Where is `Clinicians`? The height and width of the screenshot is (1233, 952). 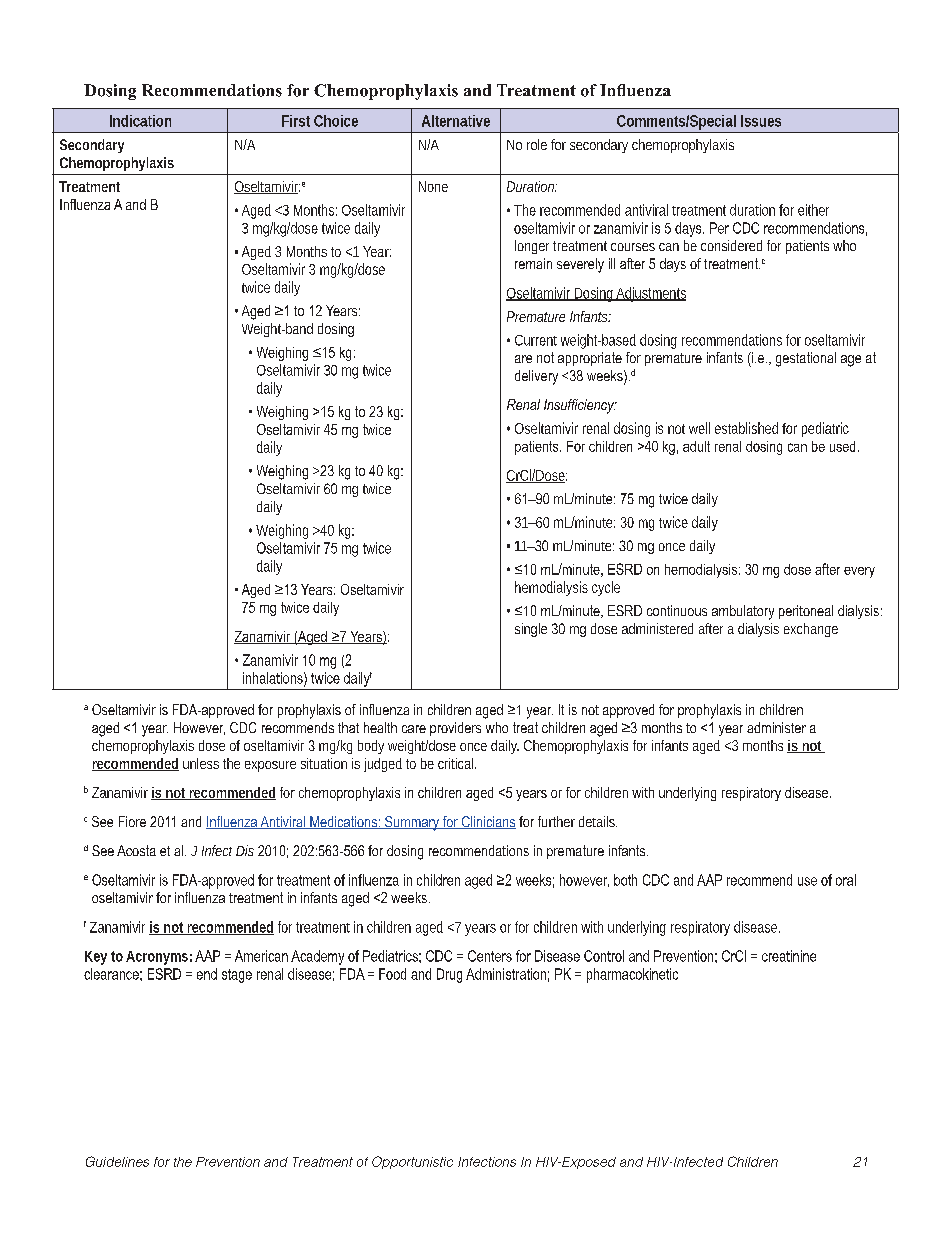
Clinicians is located at coordinates (487, 822).
